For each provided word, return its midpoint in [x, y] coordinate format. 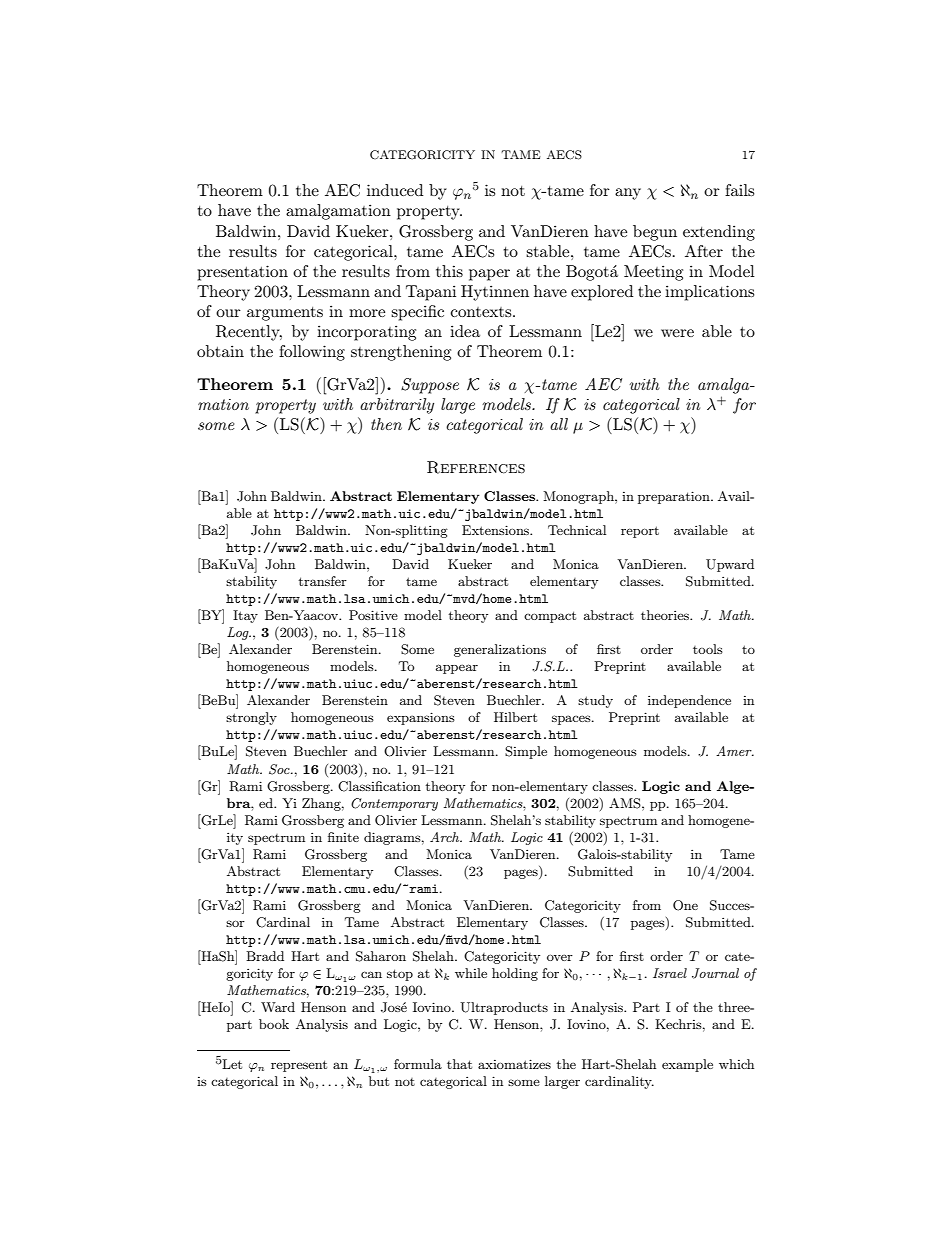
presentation [242, 273]
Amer [735, 751]
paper [489, 275]
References [476, 467]
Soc [280, 769]
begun [655, 233]
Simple [526, 752]
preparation [675, 497]
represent [299, 1066]
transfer [323, 581]
